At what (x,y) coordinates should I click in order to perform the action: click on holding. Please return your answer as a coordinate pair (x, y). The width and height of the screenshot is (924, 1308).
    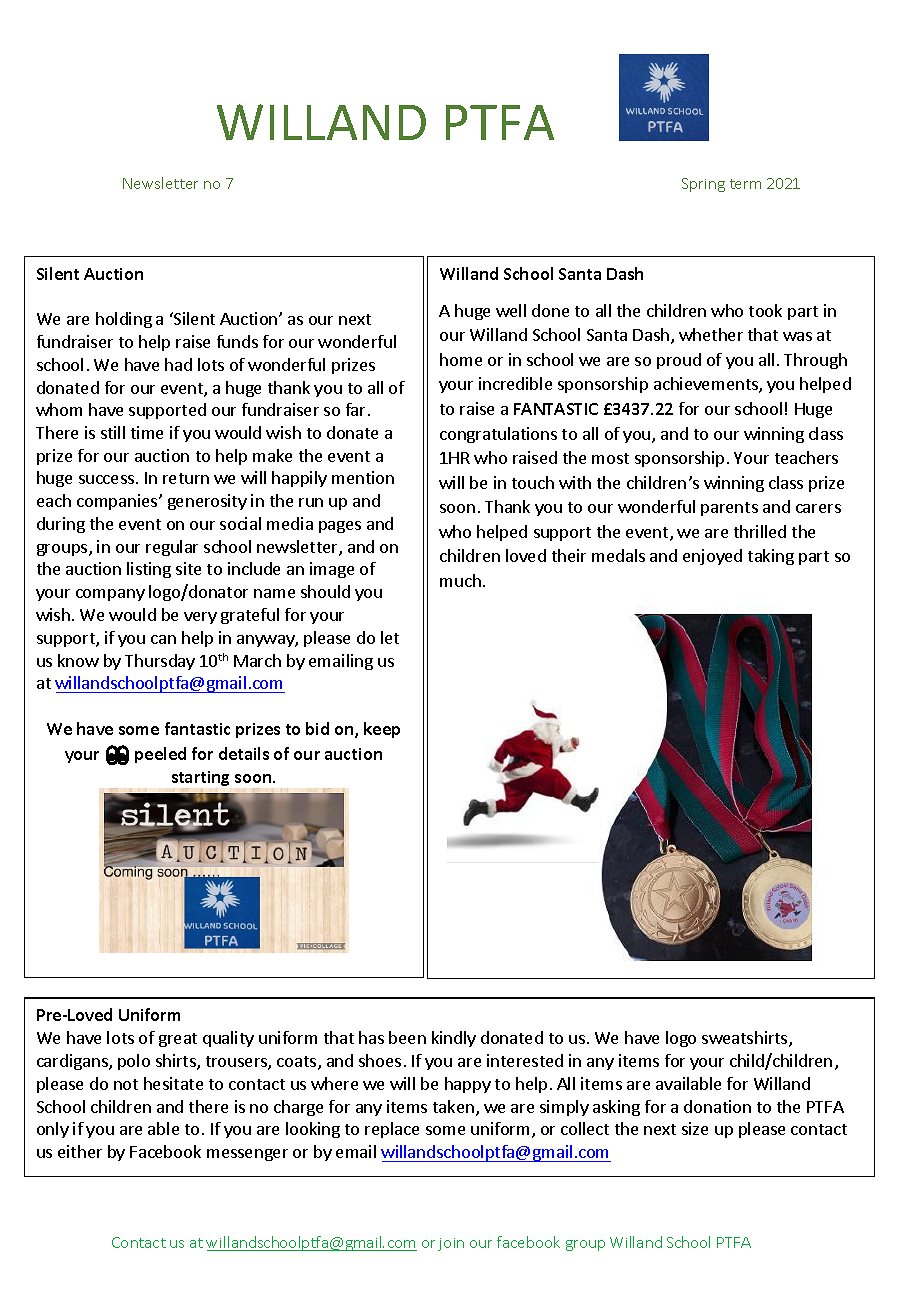
    Looking at the image, I should click on (124, 320).
